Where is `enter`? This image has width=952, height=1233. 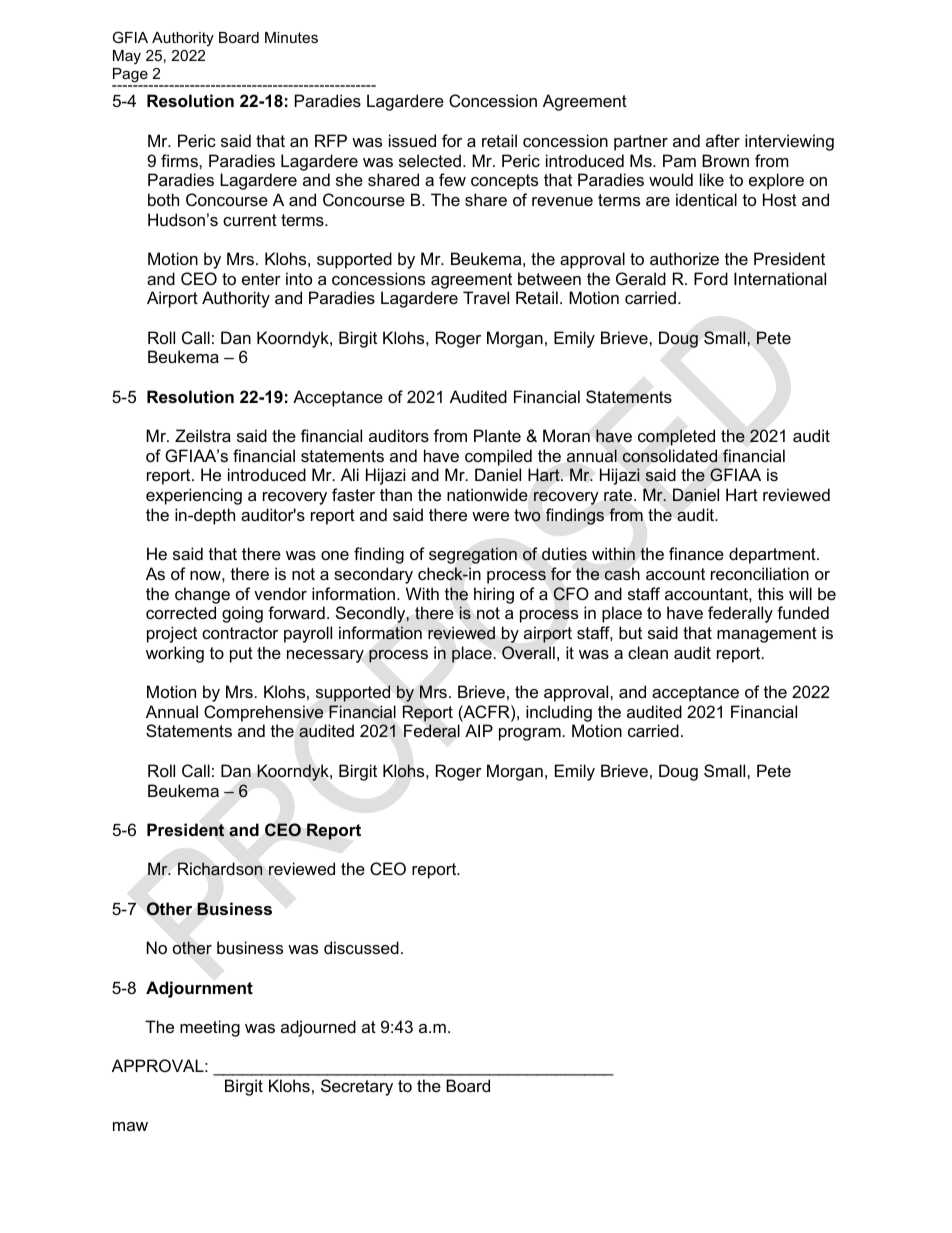
enter is located at coordinates (261, 279).
